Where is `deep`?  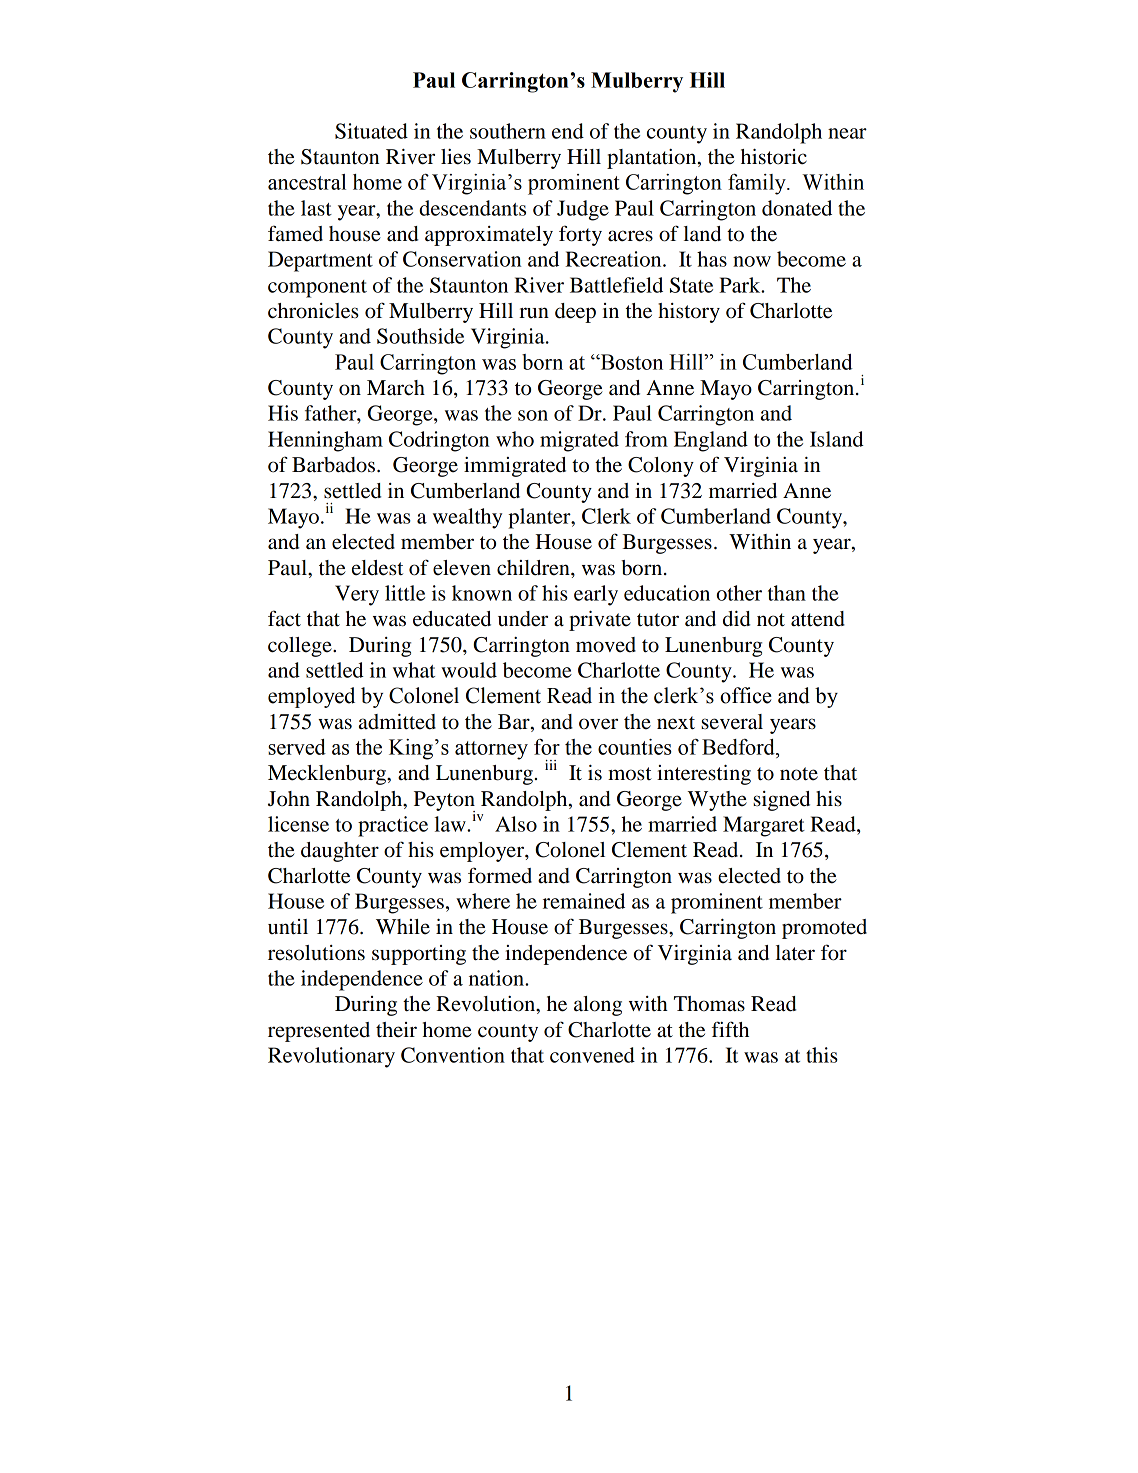 deep is located at coordinates (575, 313).
